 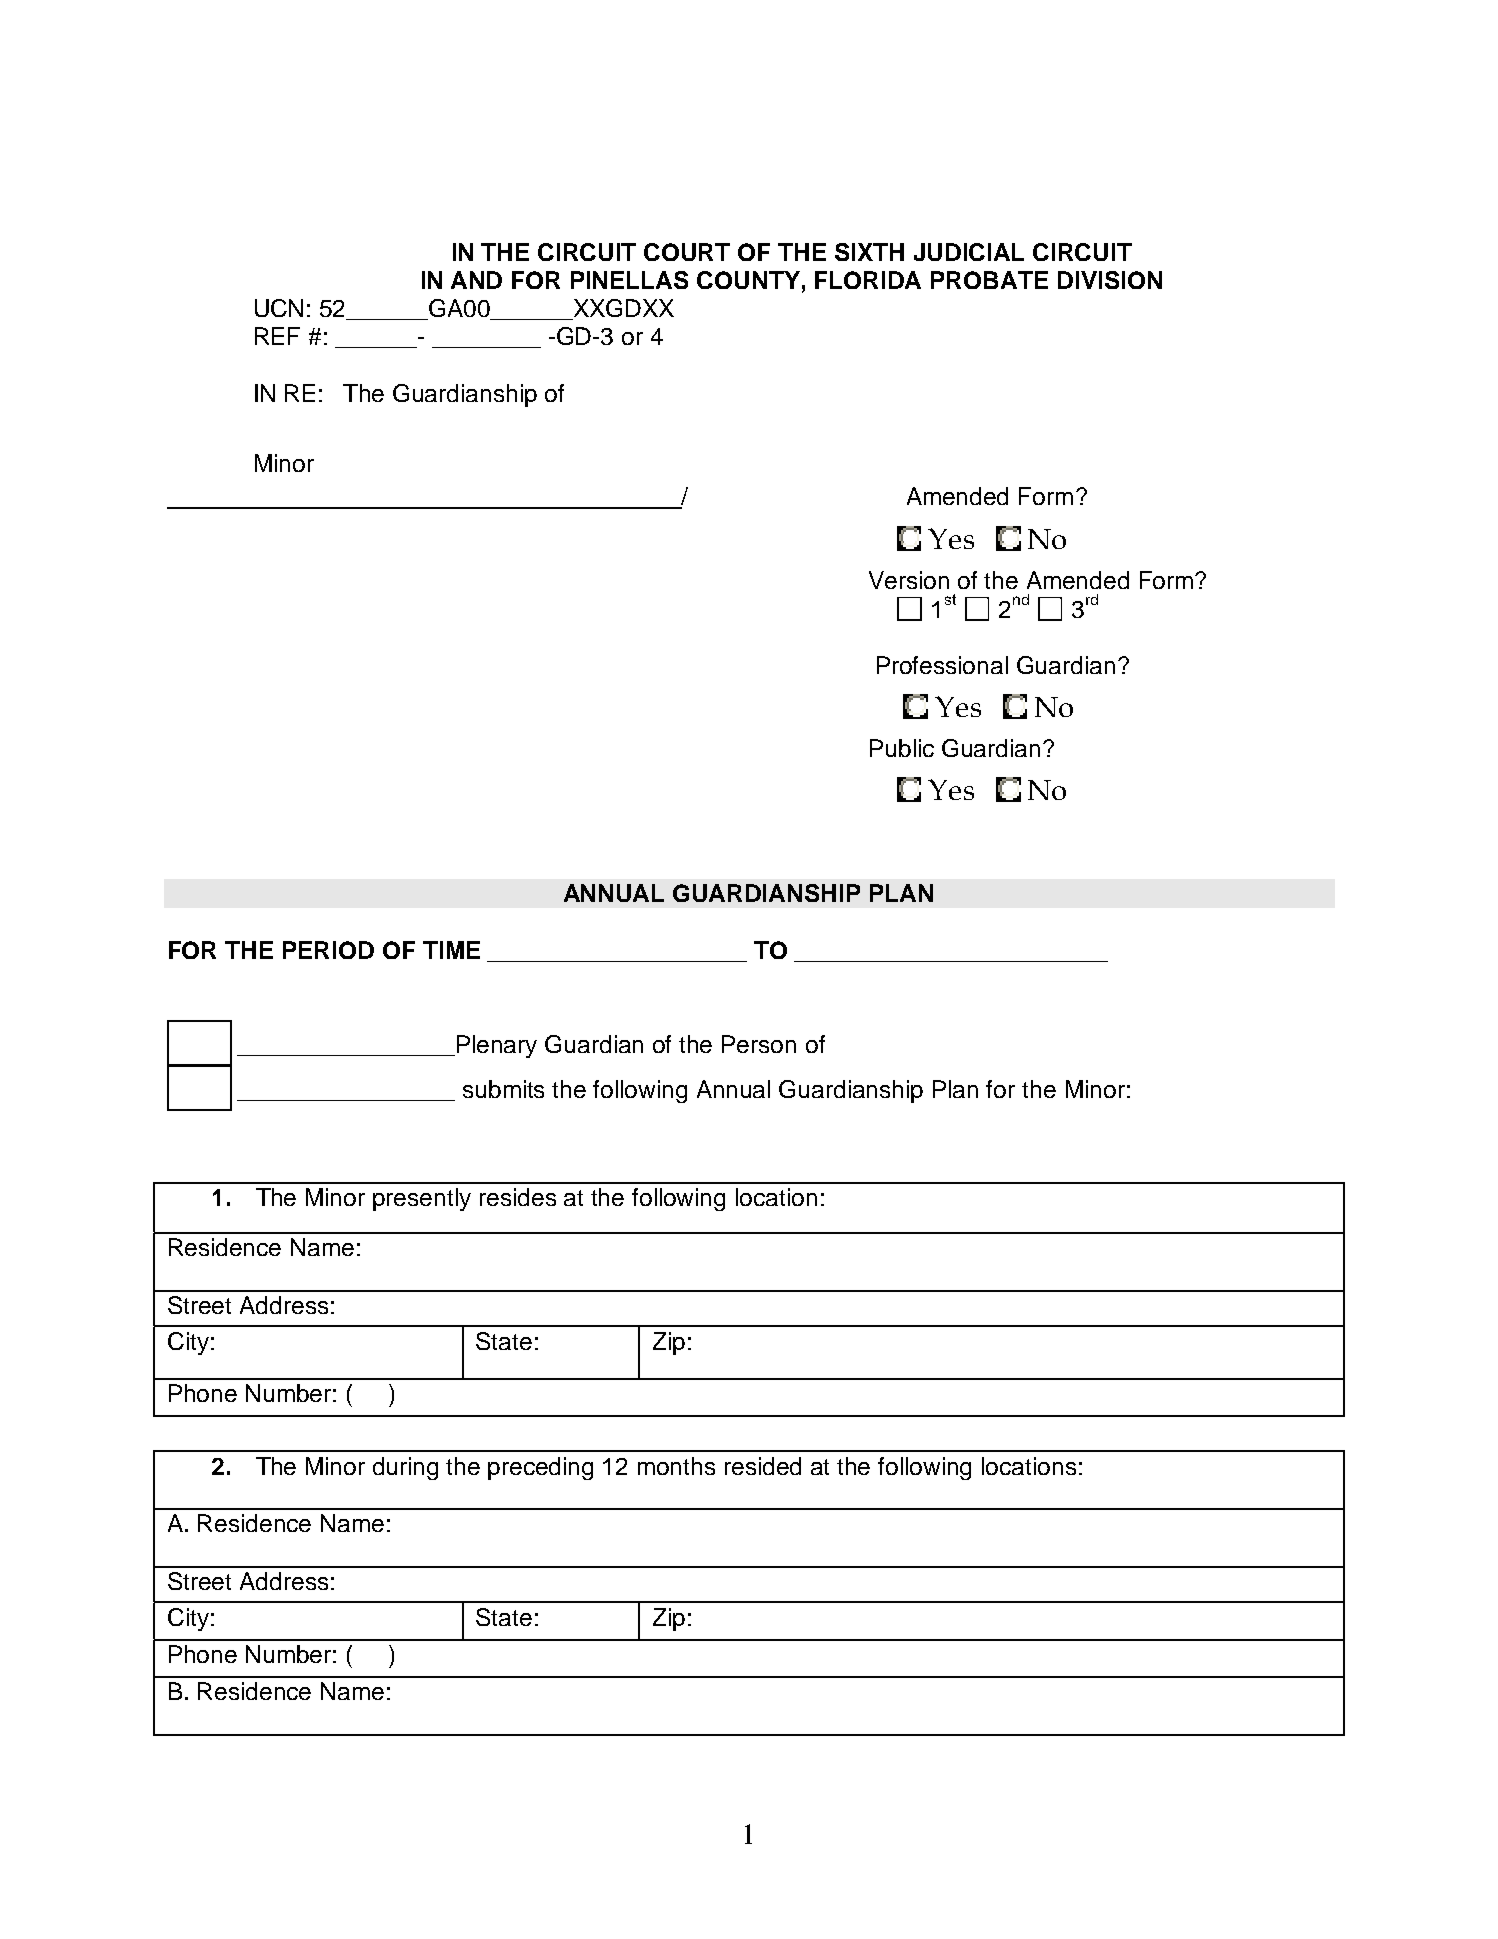 I want to click on resided, so click(x=763, y=1466).
